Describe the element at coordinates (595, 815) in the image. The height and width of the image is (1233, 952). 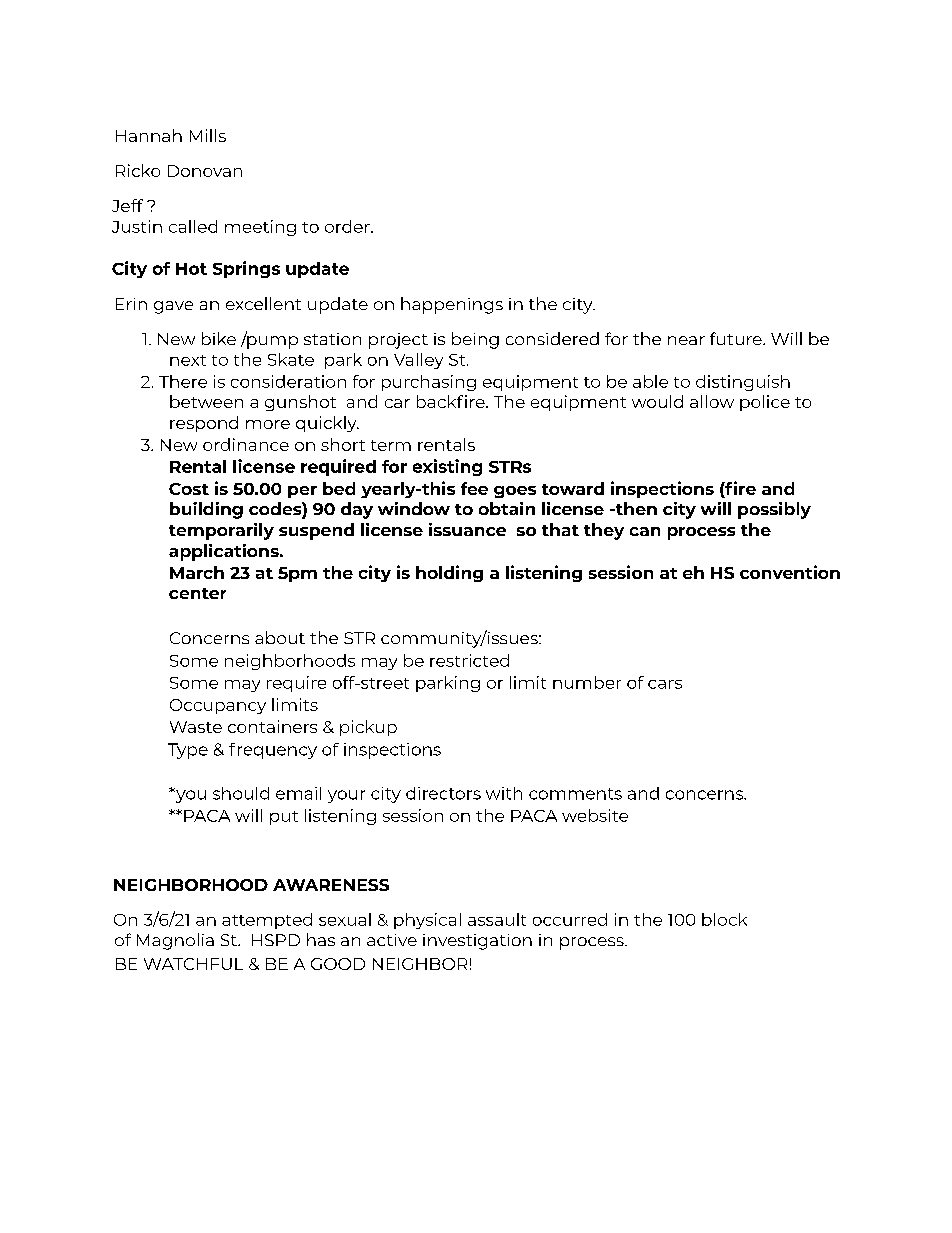
I see `website` at that location.
